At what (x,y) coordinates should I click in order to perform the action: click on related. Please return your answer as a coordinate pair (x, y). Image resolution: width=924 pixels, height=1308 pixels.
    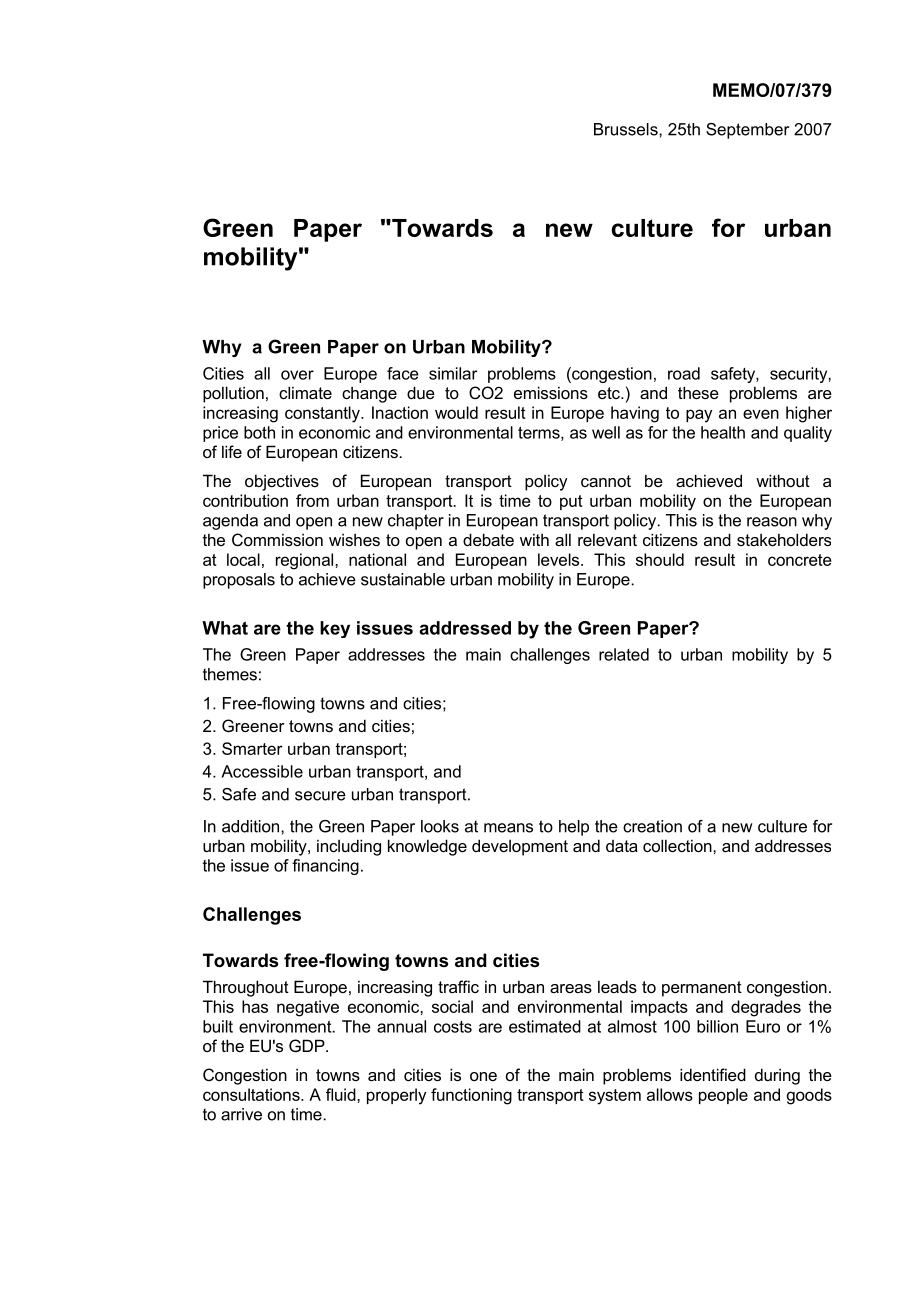
    Looking at the image, I should click on (624, 654).
